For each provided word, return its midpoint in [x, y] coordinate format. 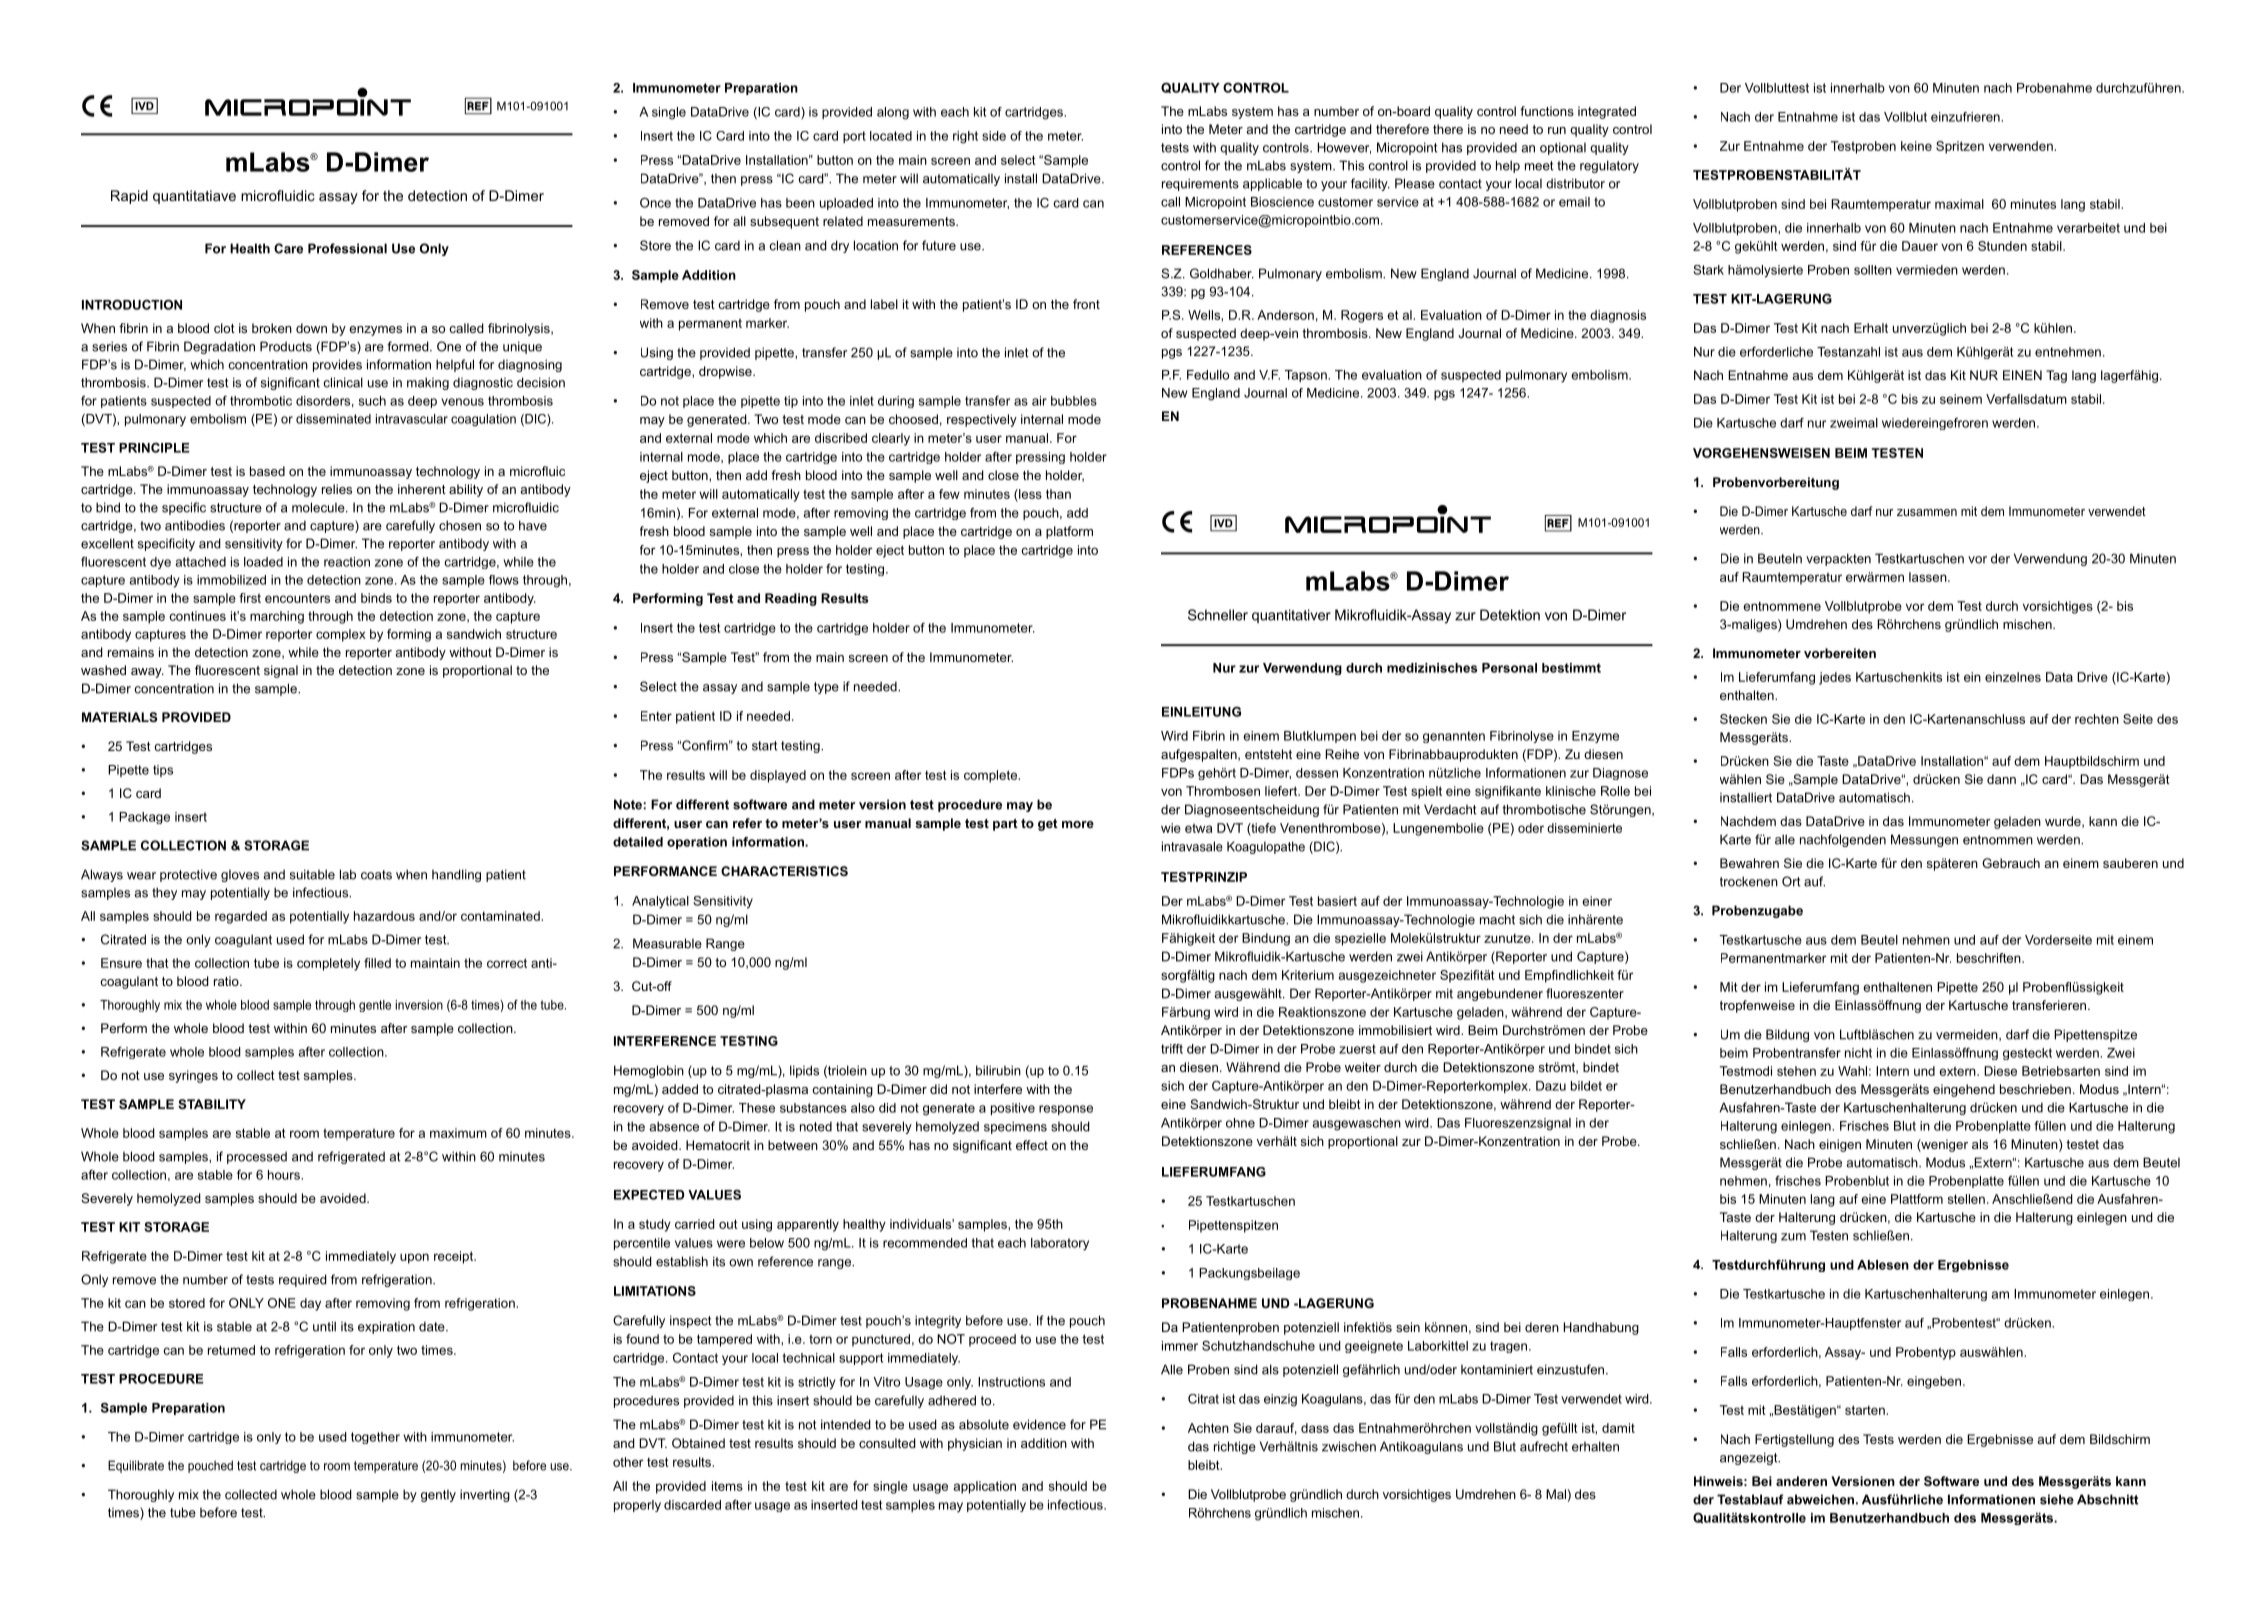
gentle [375, 1006]
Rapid [129, 197]
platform [1069, 532]
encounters [297, 598]
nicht [1858, 1053]
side [994, 136]
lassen [1929, 577]
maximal [1959, 204]
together [375, 1438]
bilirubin [998, 1070]
